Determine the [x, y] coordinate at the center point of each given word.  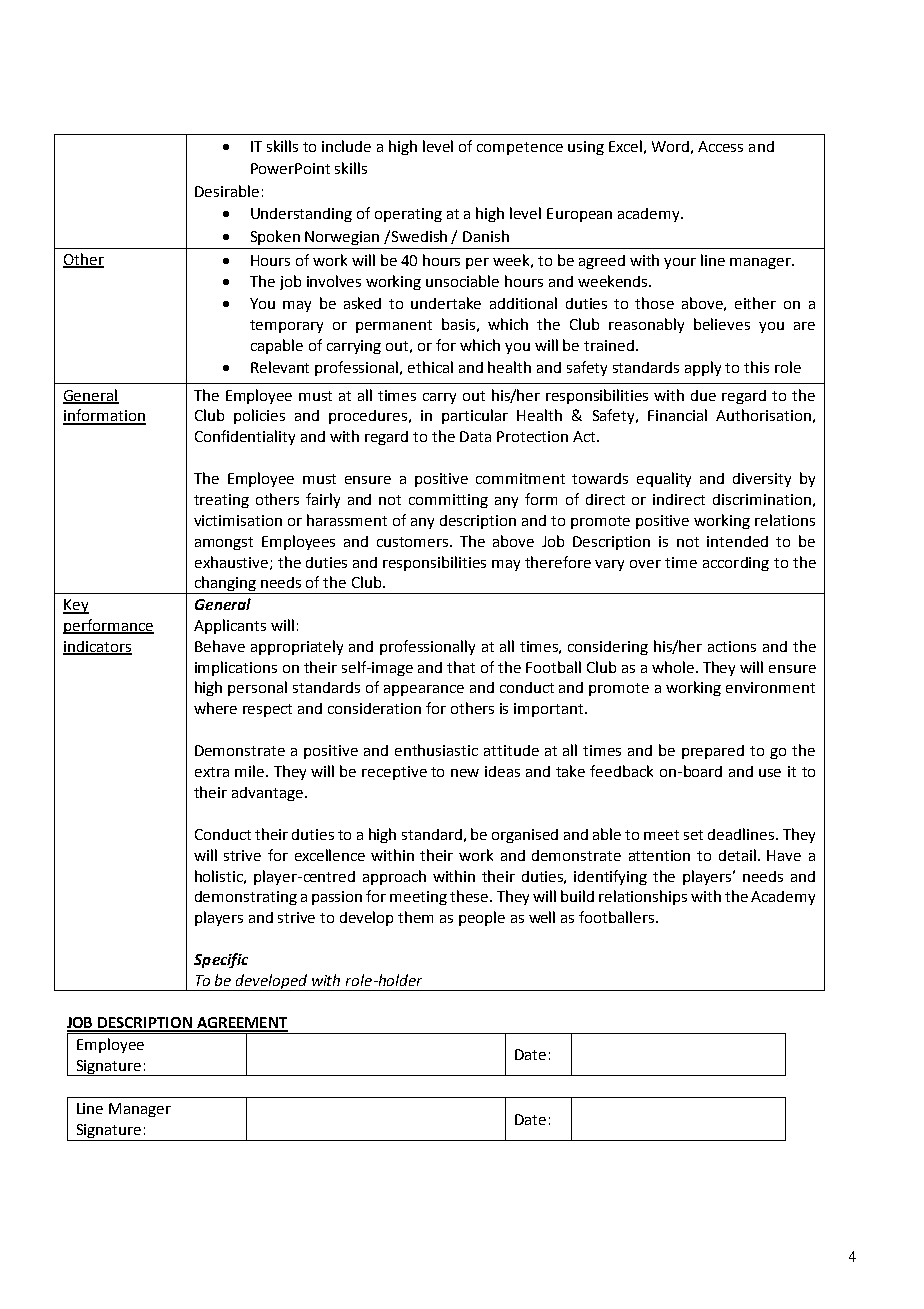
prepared [713, 752]
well [542, 917]
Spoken [275, 237]
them [415, 917]
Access [720, 146]
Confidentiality [245, 437]
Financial [677, 415]
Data [475, 436]
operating [408, 215]
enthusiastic [436, 750]
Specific [221, 960]
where [215, 708]
